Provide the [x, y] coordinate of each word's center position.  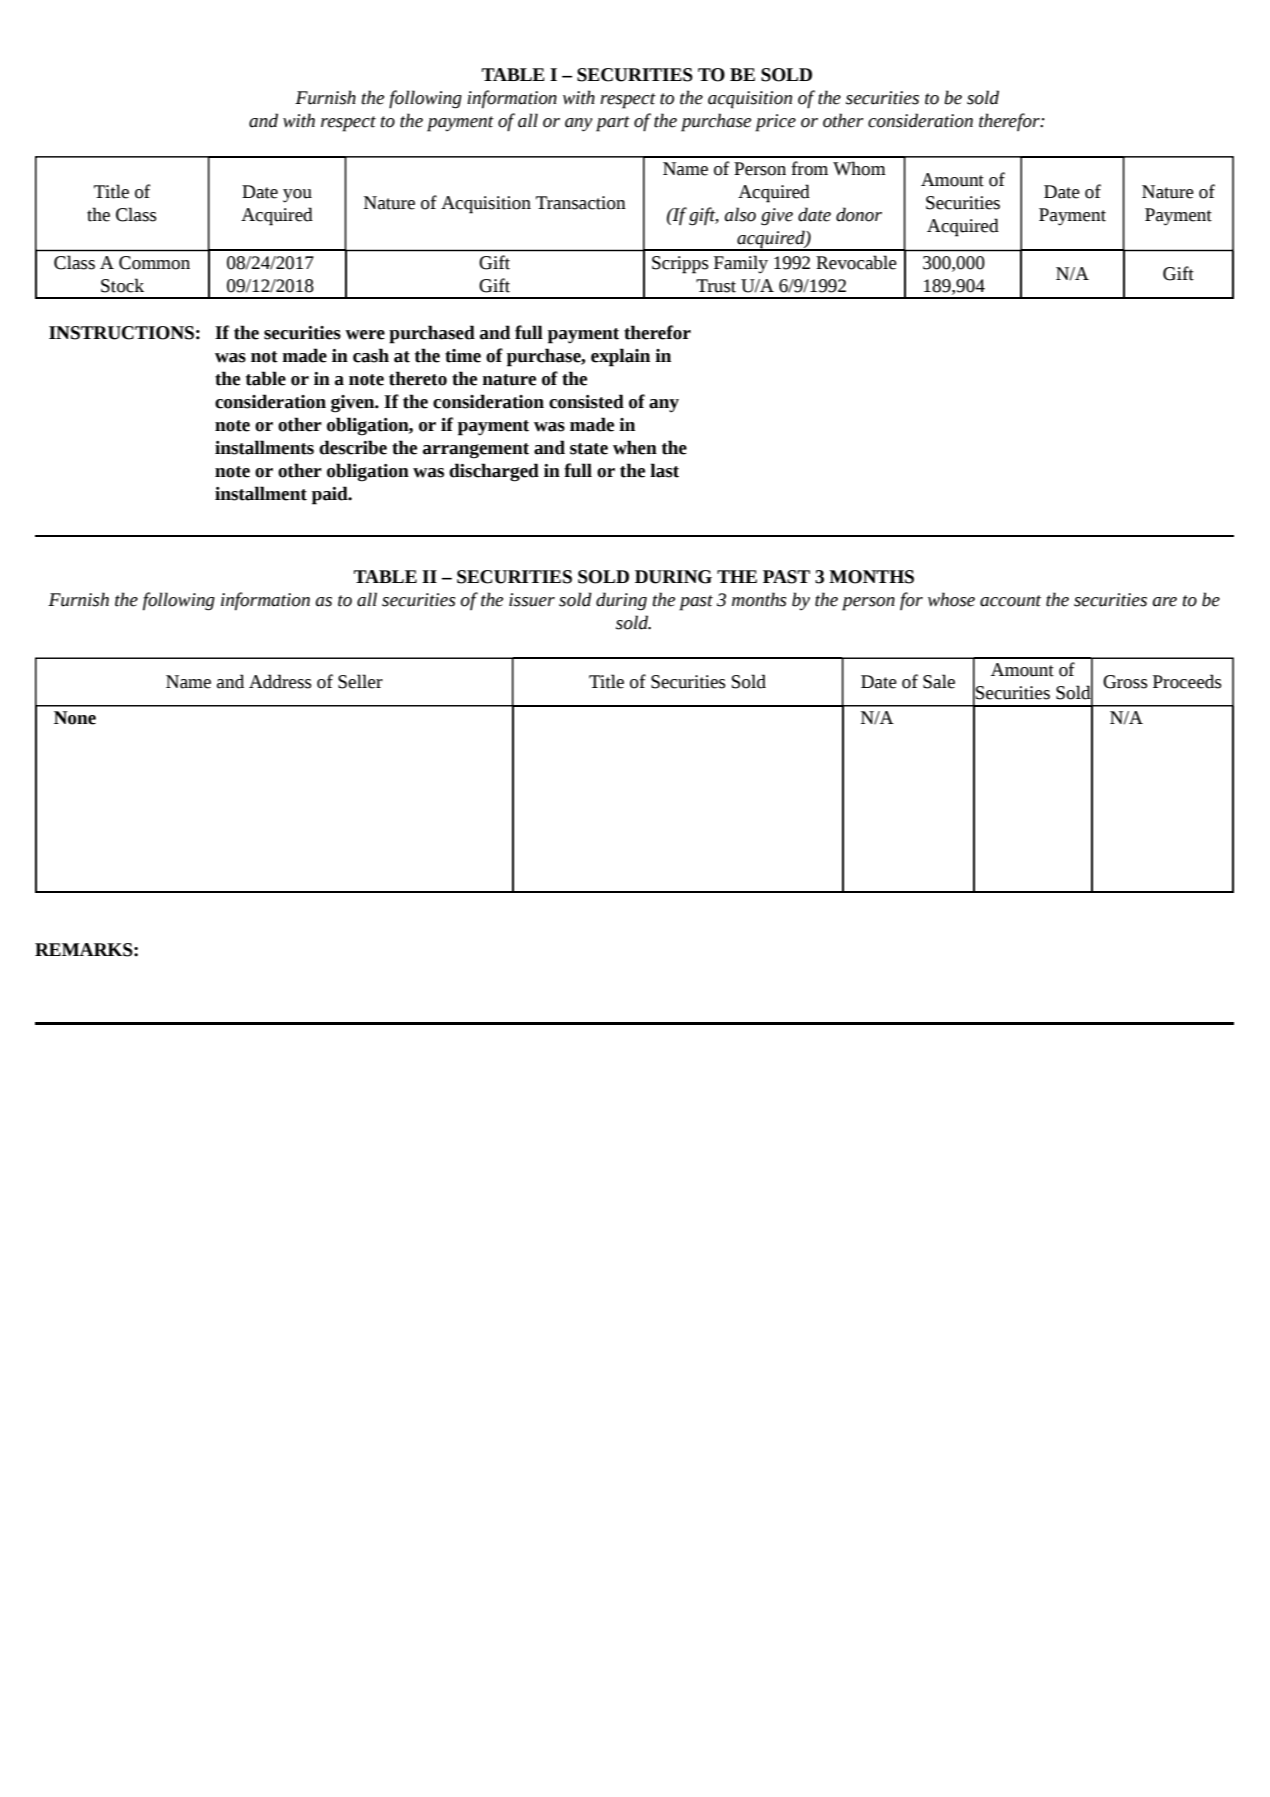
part [613, 124]
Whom [859, 168]
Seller [360, 681]
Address [280, 681]
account [1010, 601]
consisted [586, 401]
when [635, 447]
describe [353, 447]
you [297, 196]
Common [154, 263]
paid [331, 495]
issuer [532, 600]
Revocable [856, 262]
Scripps [680, 265]
